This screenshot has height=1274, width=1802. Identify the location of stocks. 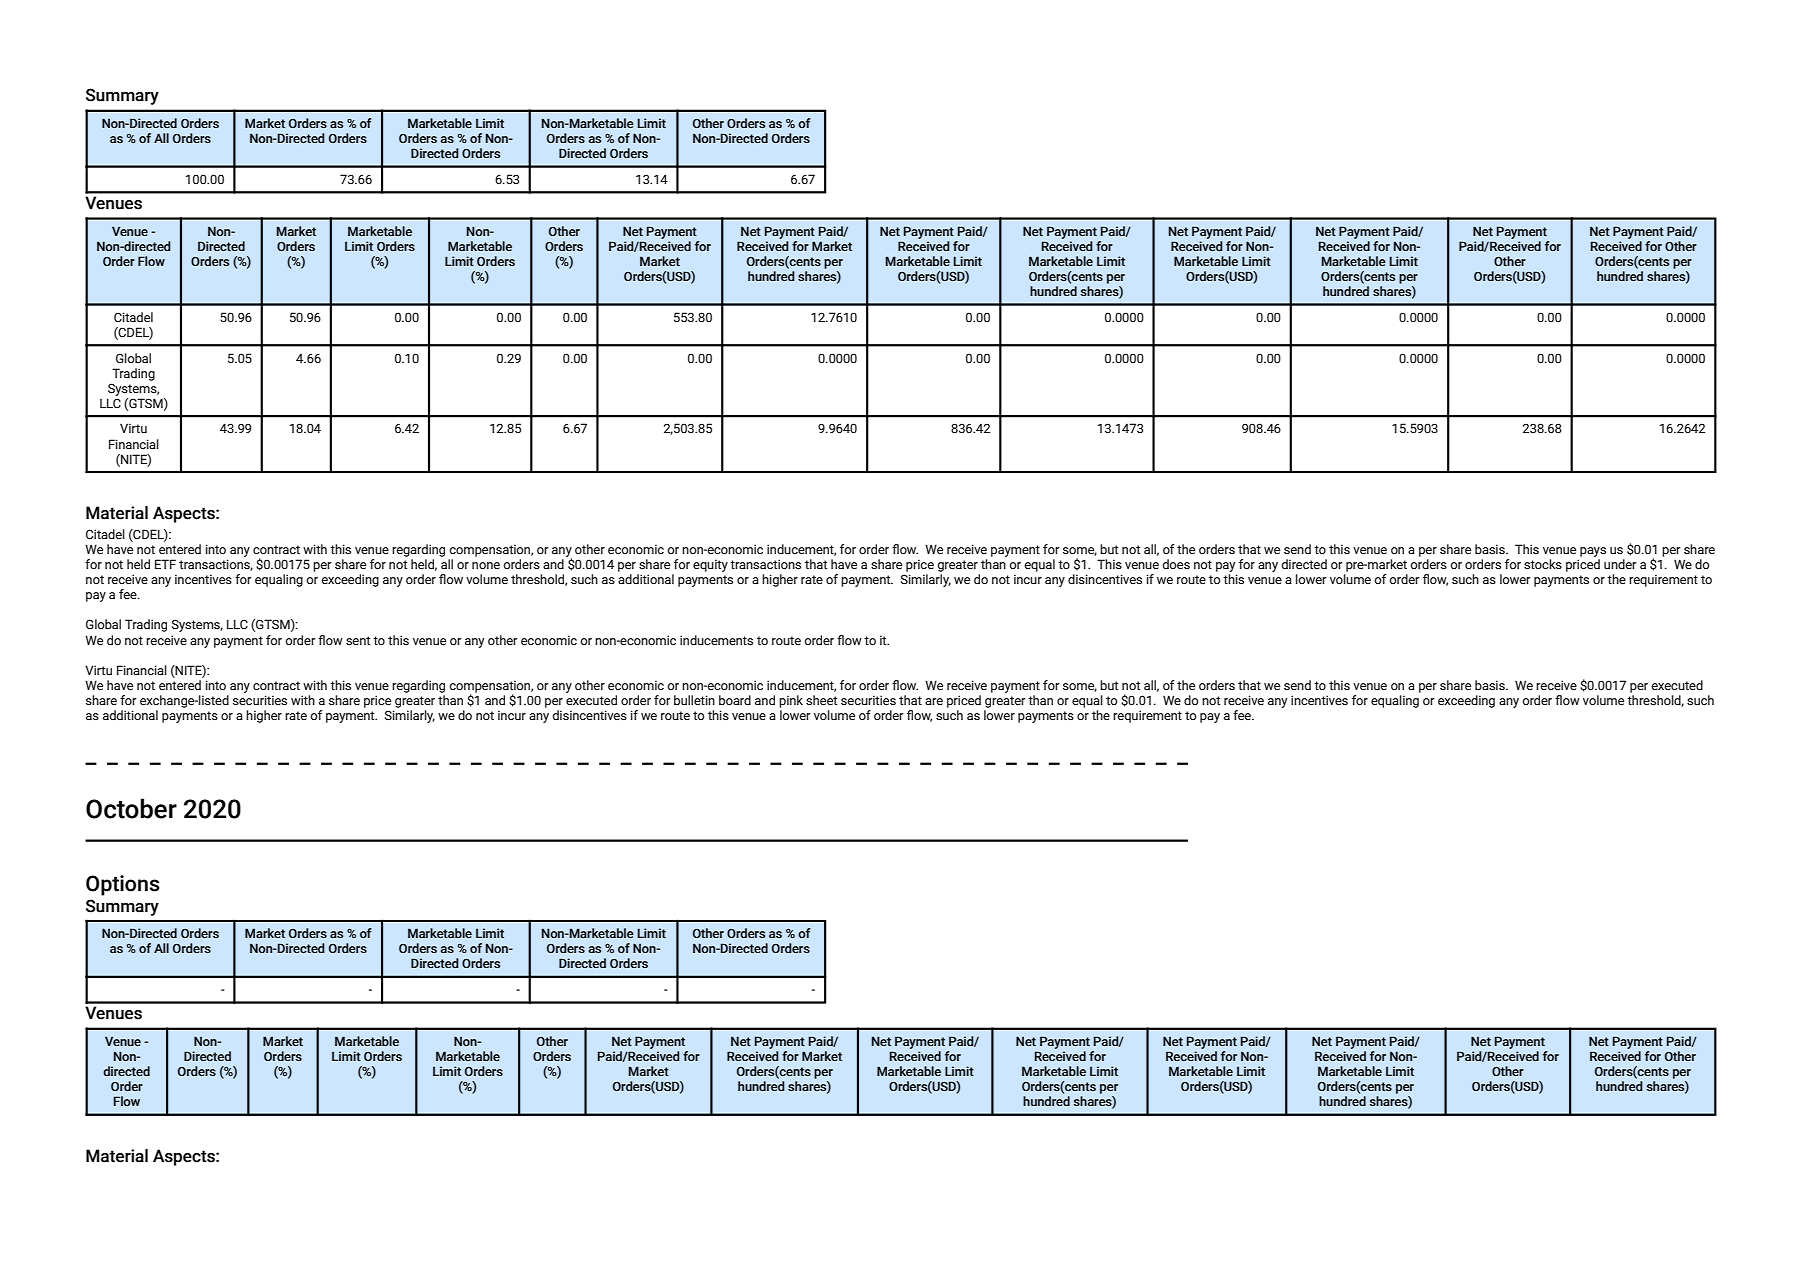
(1543, 564).
